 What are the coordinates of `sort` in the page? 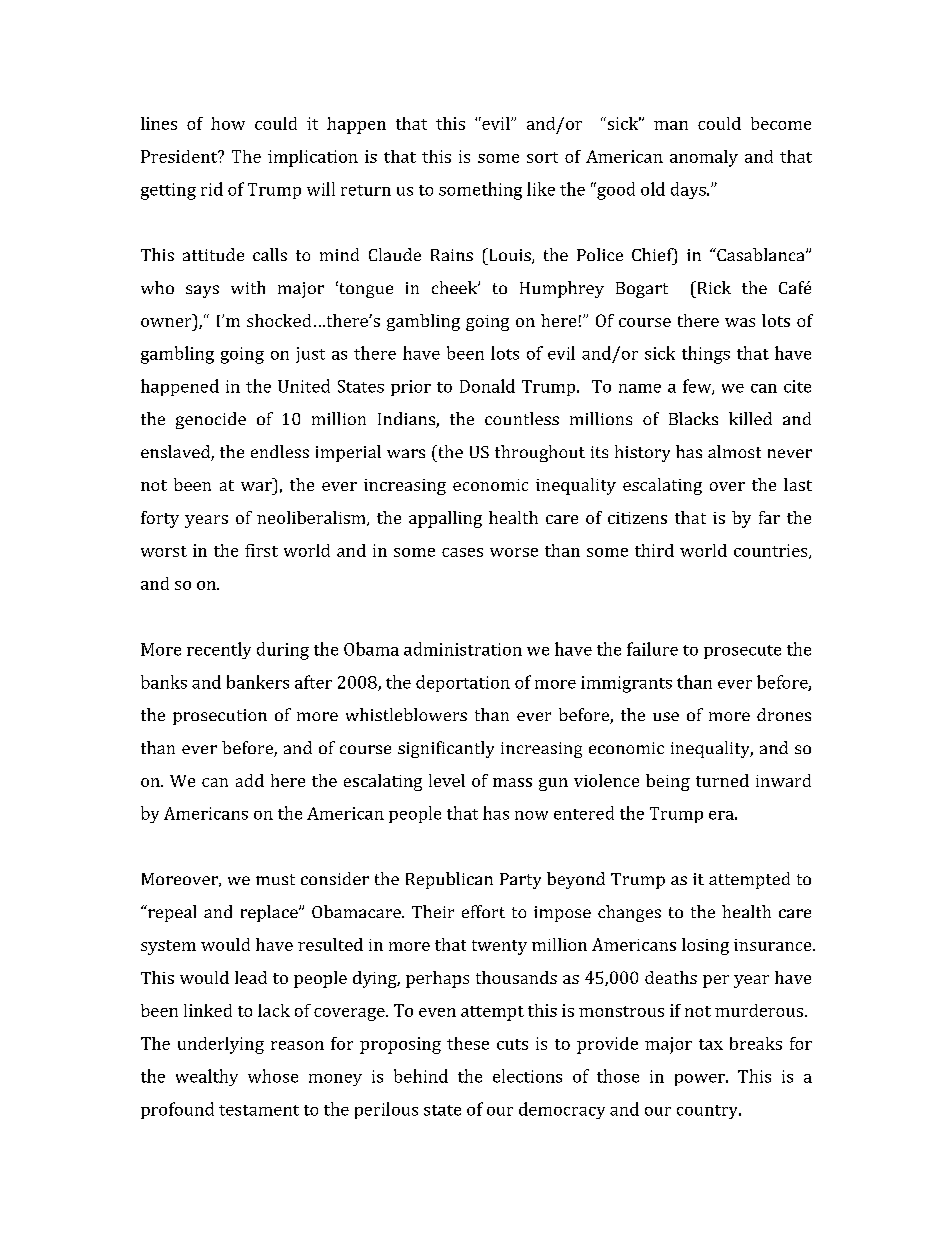 It's located at (542, 157).
